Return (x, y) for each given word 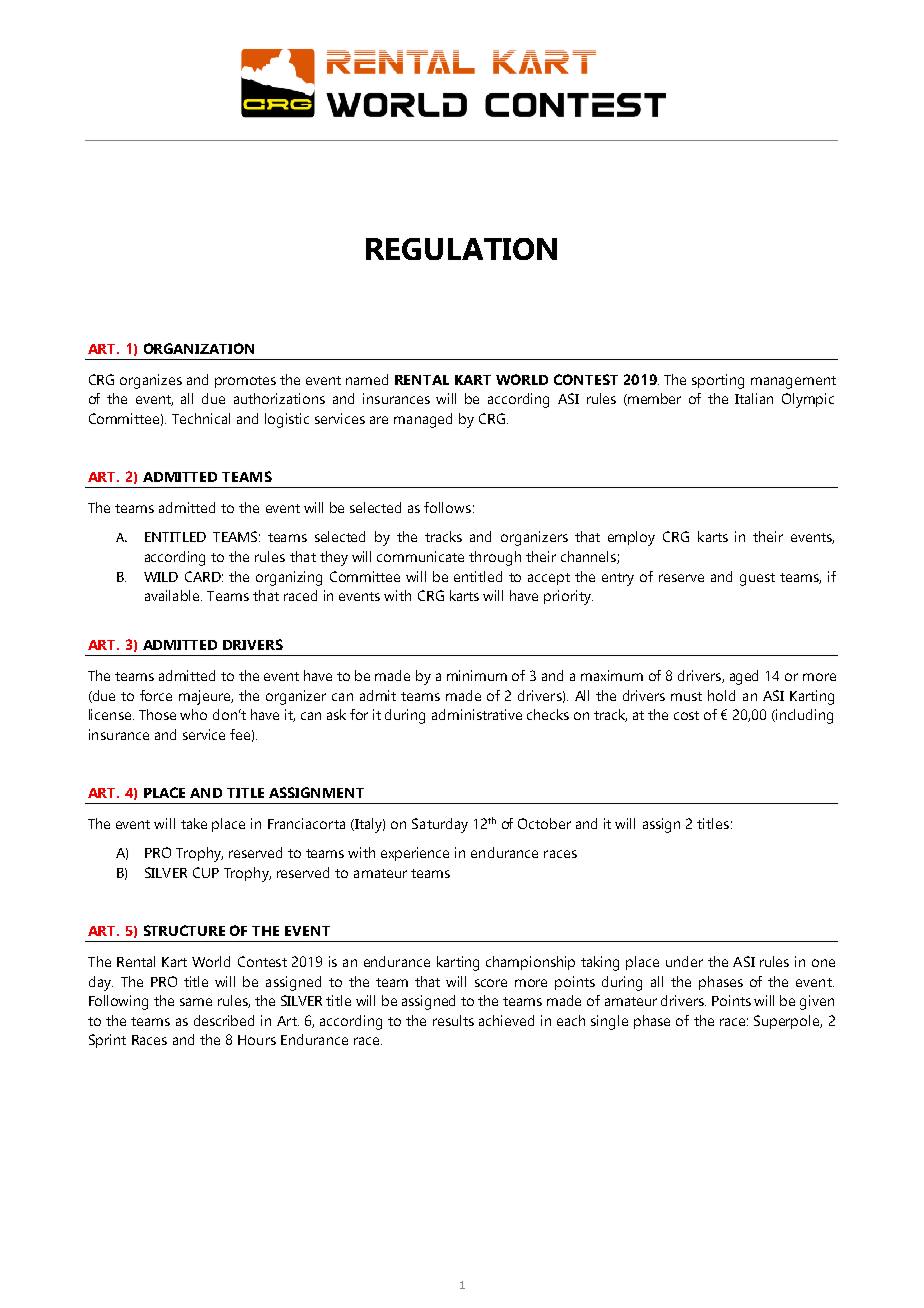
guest (757, 579)
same (196, 1002)
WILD (161, 577)
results (453, 1020)
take (194, 823)
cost (686, 715)
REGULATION (461, 249)
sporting (718, 381)
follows (447, 507)
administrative (477, 714)
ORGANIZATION (199, 348)
